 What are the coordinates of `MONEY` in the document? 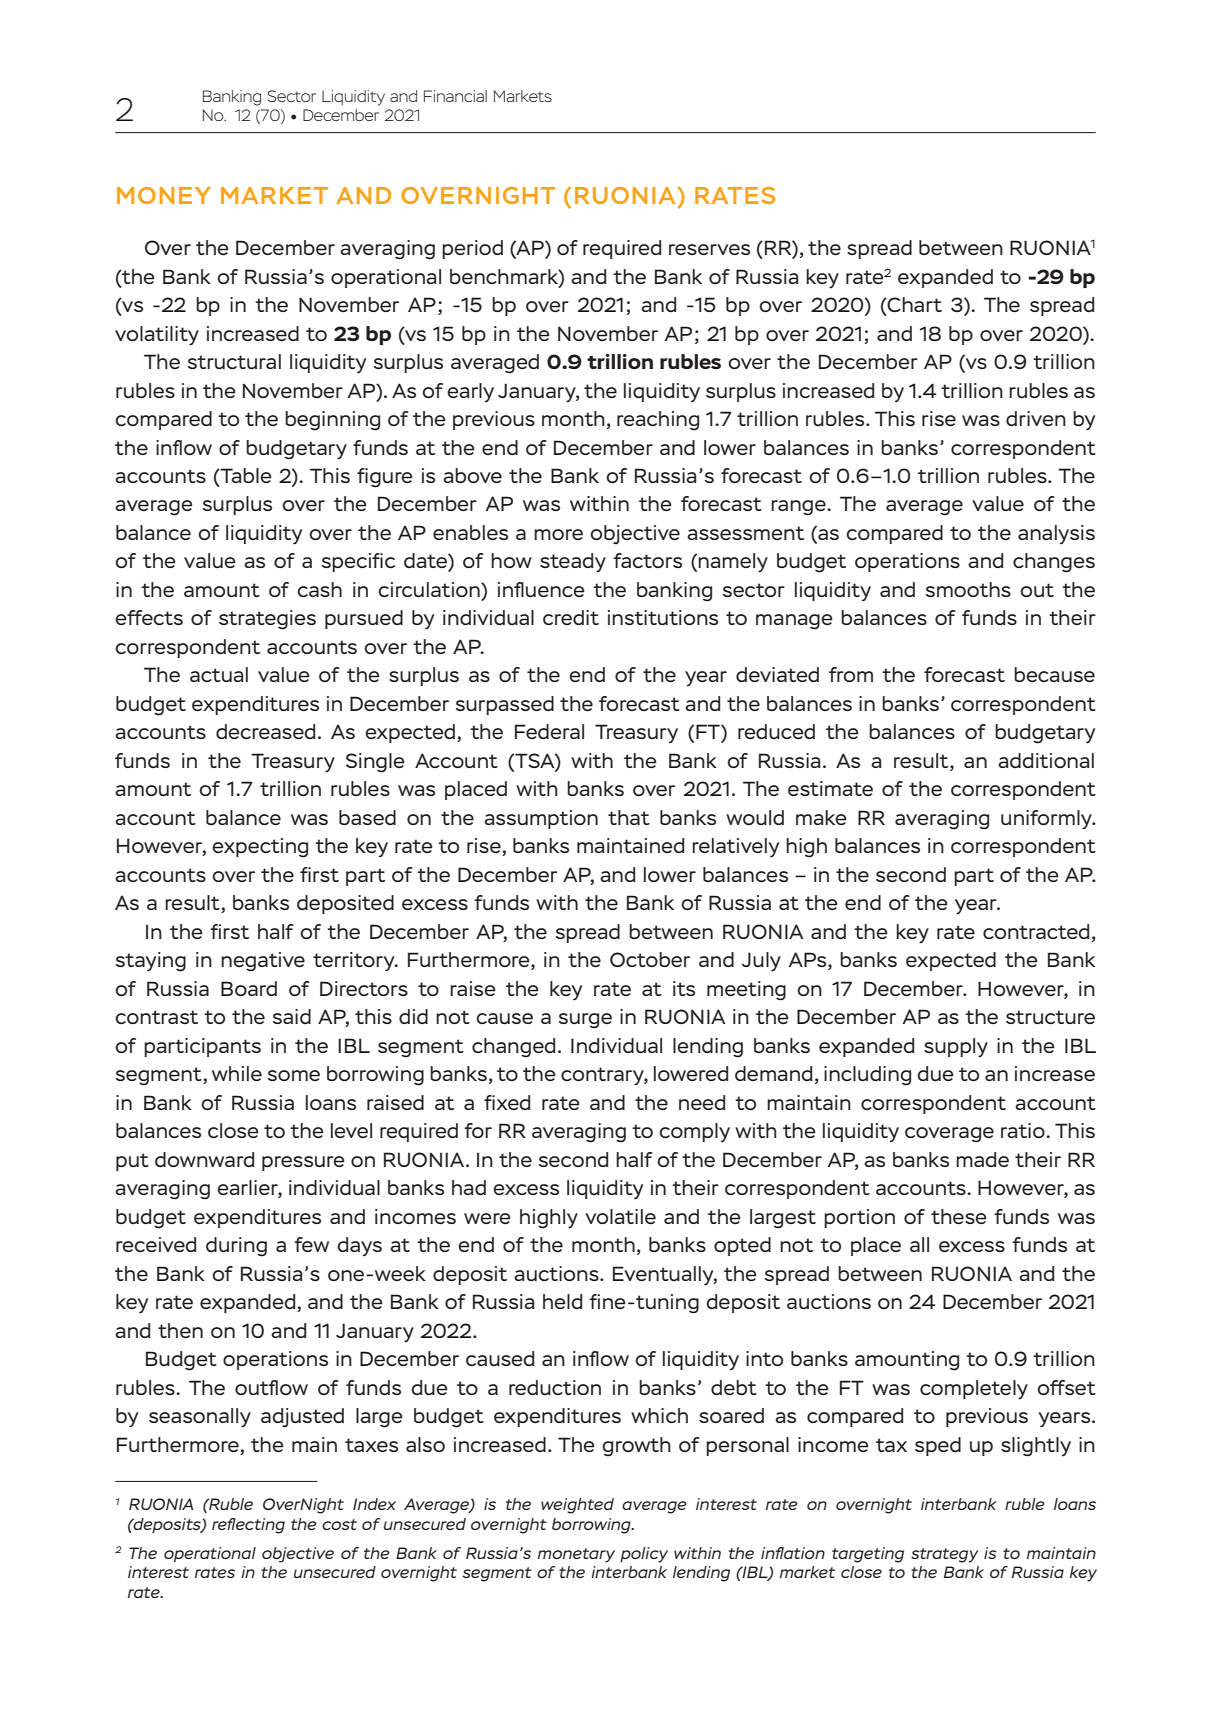 It's located at (164, 195).
